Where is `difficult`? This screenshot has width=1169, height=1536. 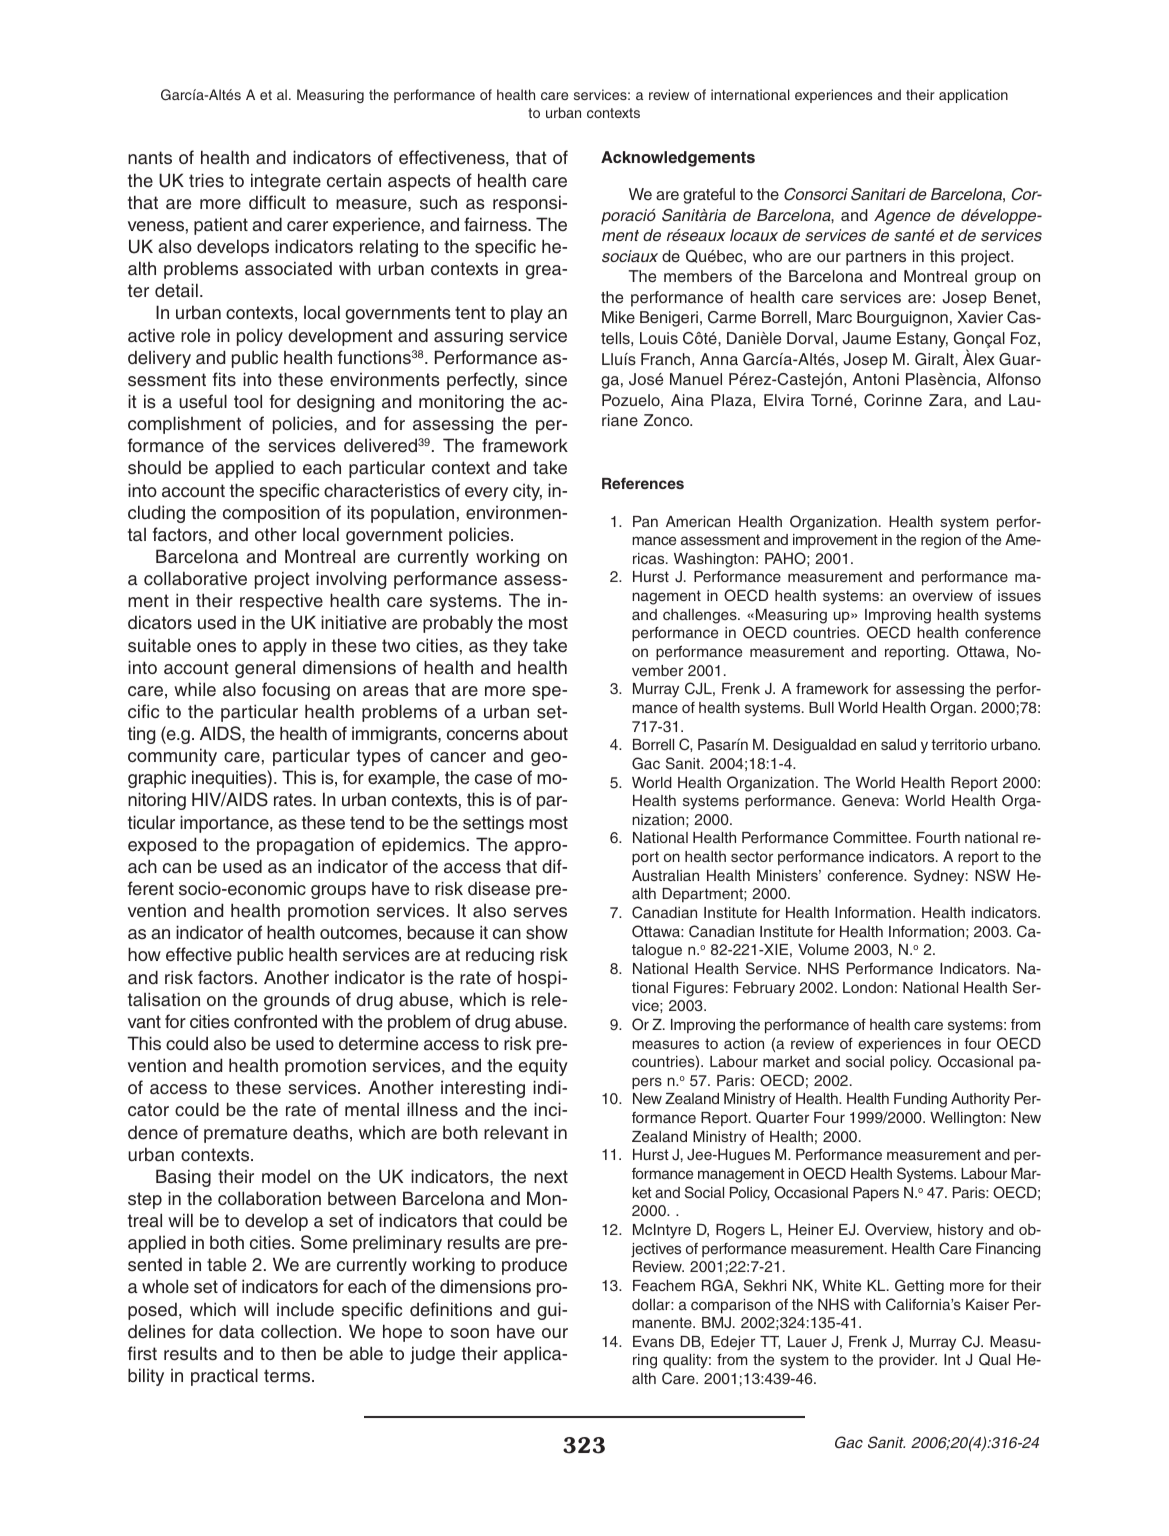 difficult is located at coordinates (277, 202).
